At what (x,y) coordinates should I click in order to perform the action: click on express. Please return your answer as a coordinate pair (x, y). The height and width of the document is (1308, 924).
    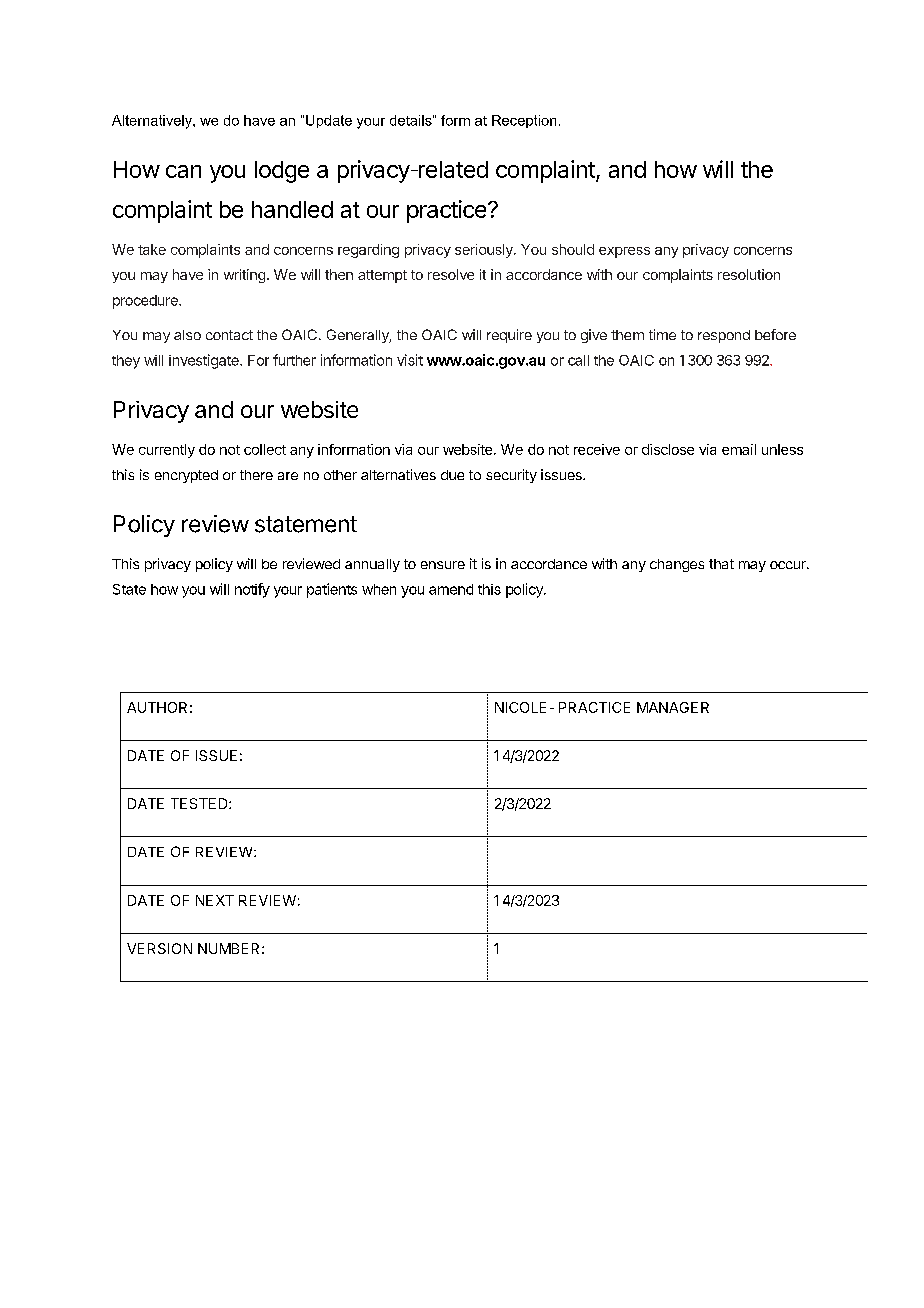
    Looking at the image, I should click on (624, 252).
